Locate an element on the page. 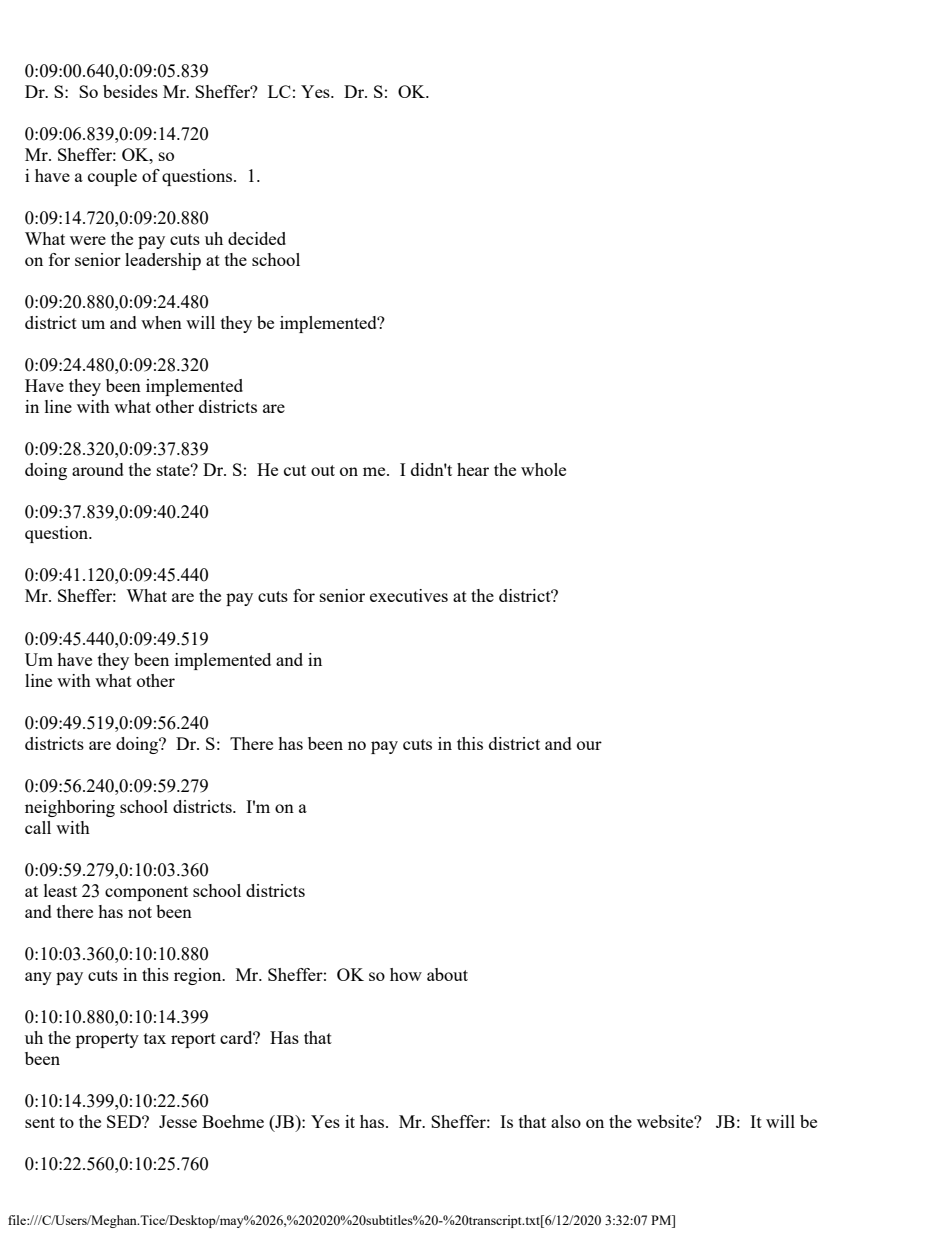  besides is located at coordinates (130, 91).
